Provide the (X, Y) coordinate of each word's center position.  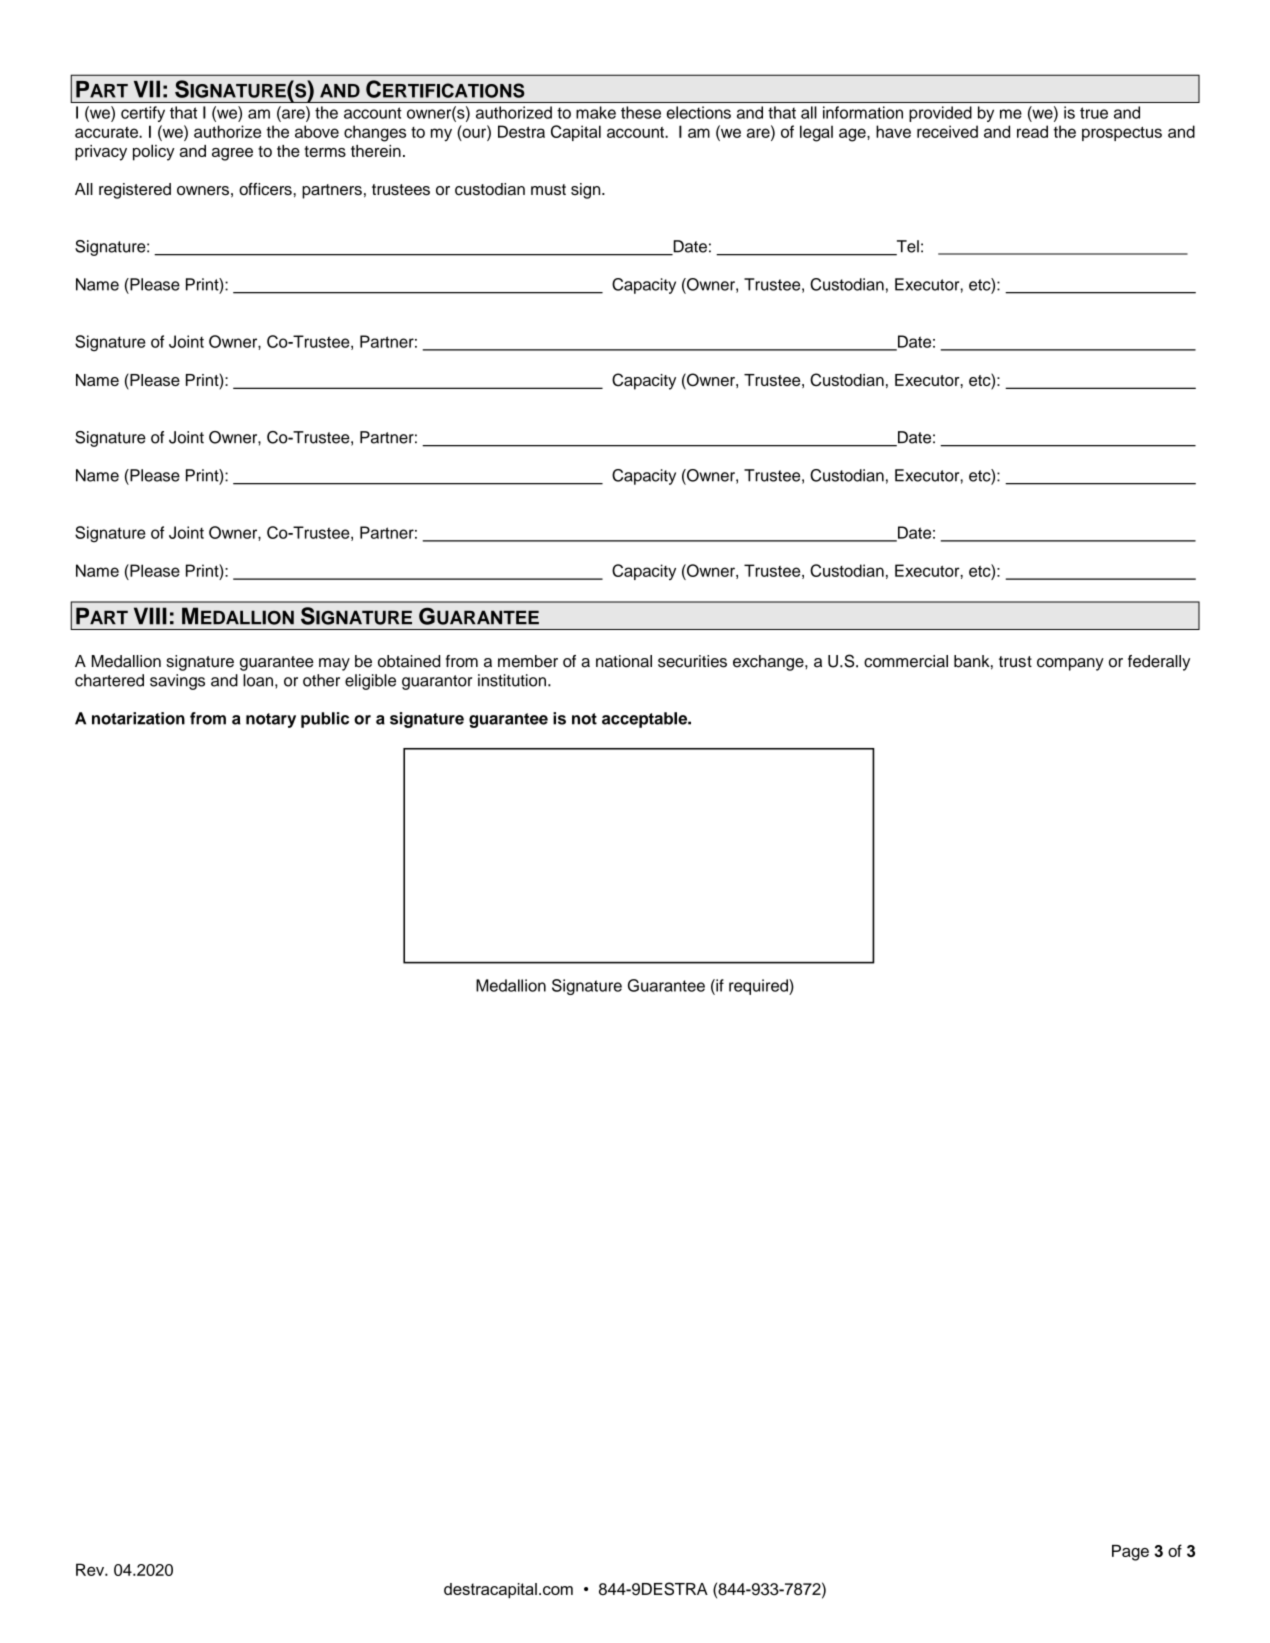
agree (232, 154)
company (1070, 664)
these (641, 112)
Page (1130, 1553)
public (325, 720)
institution (512, 680)
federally (1159, 663)
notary (271, 720)
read (1032, 131)
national (624, 661)
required (759, 987)
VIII (150, 616)
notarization (138, 718)
